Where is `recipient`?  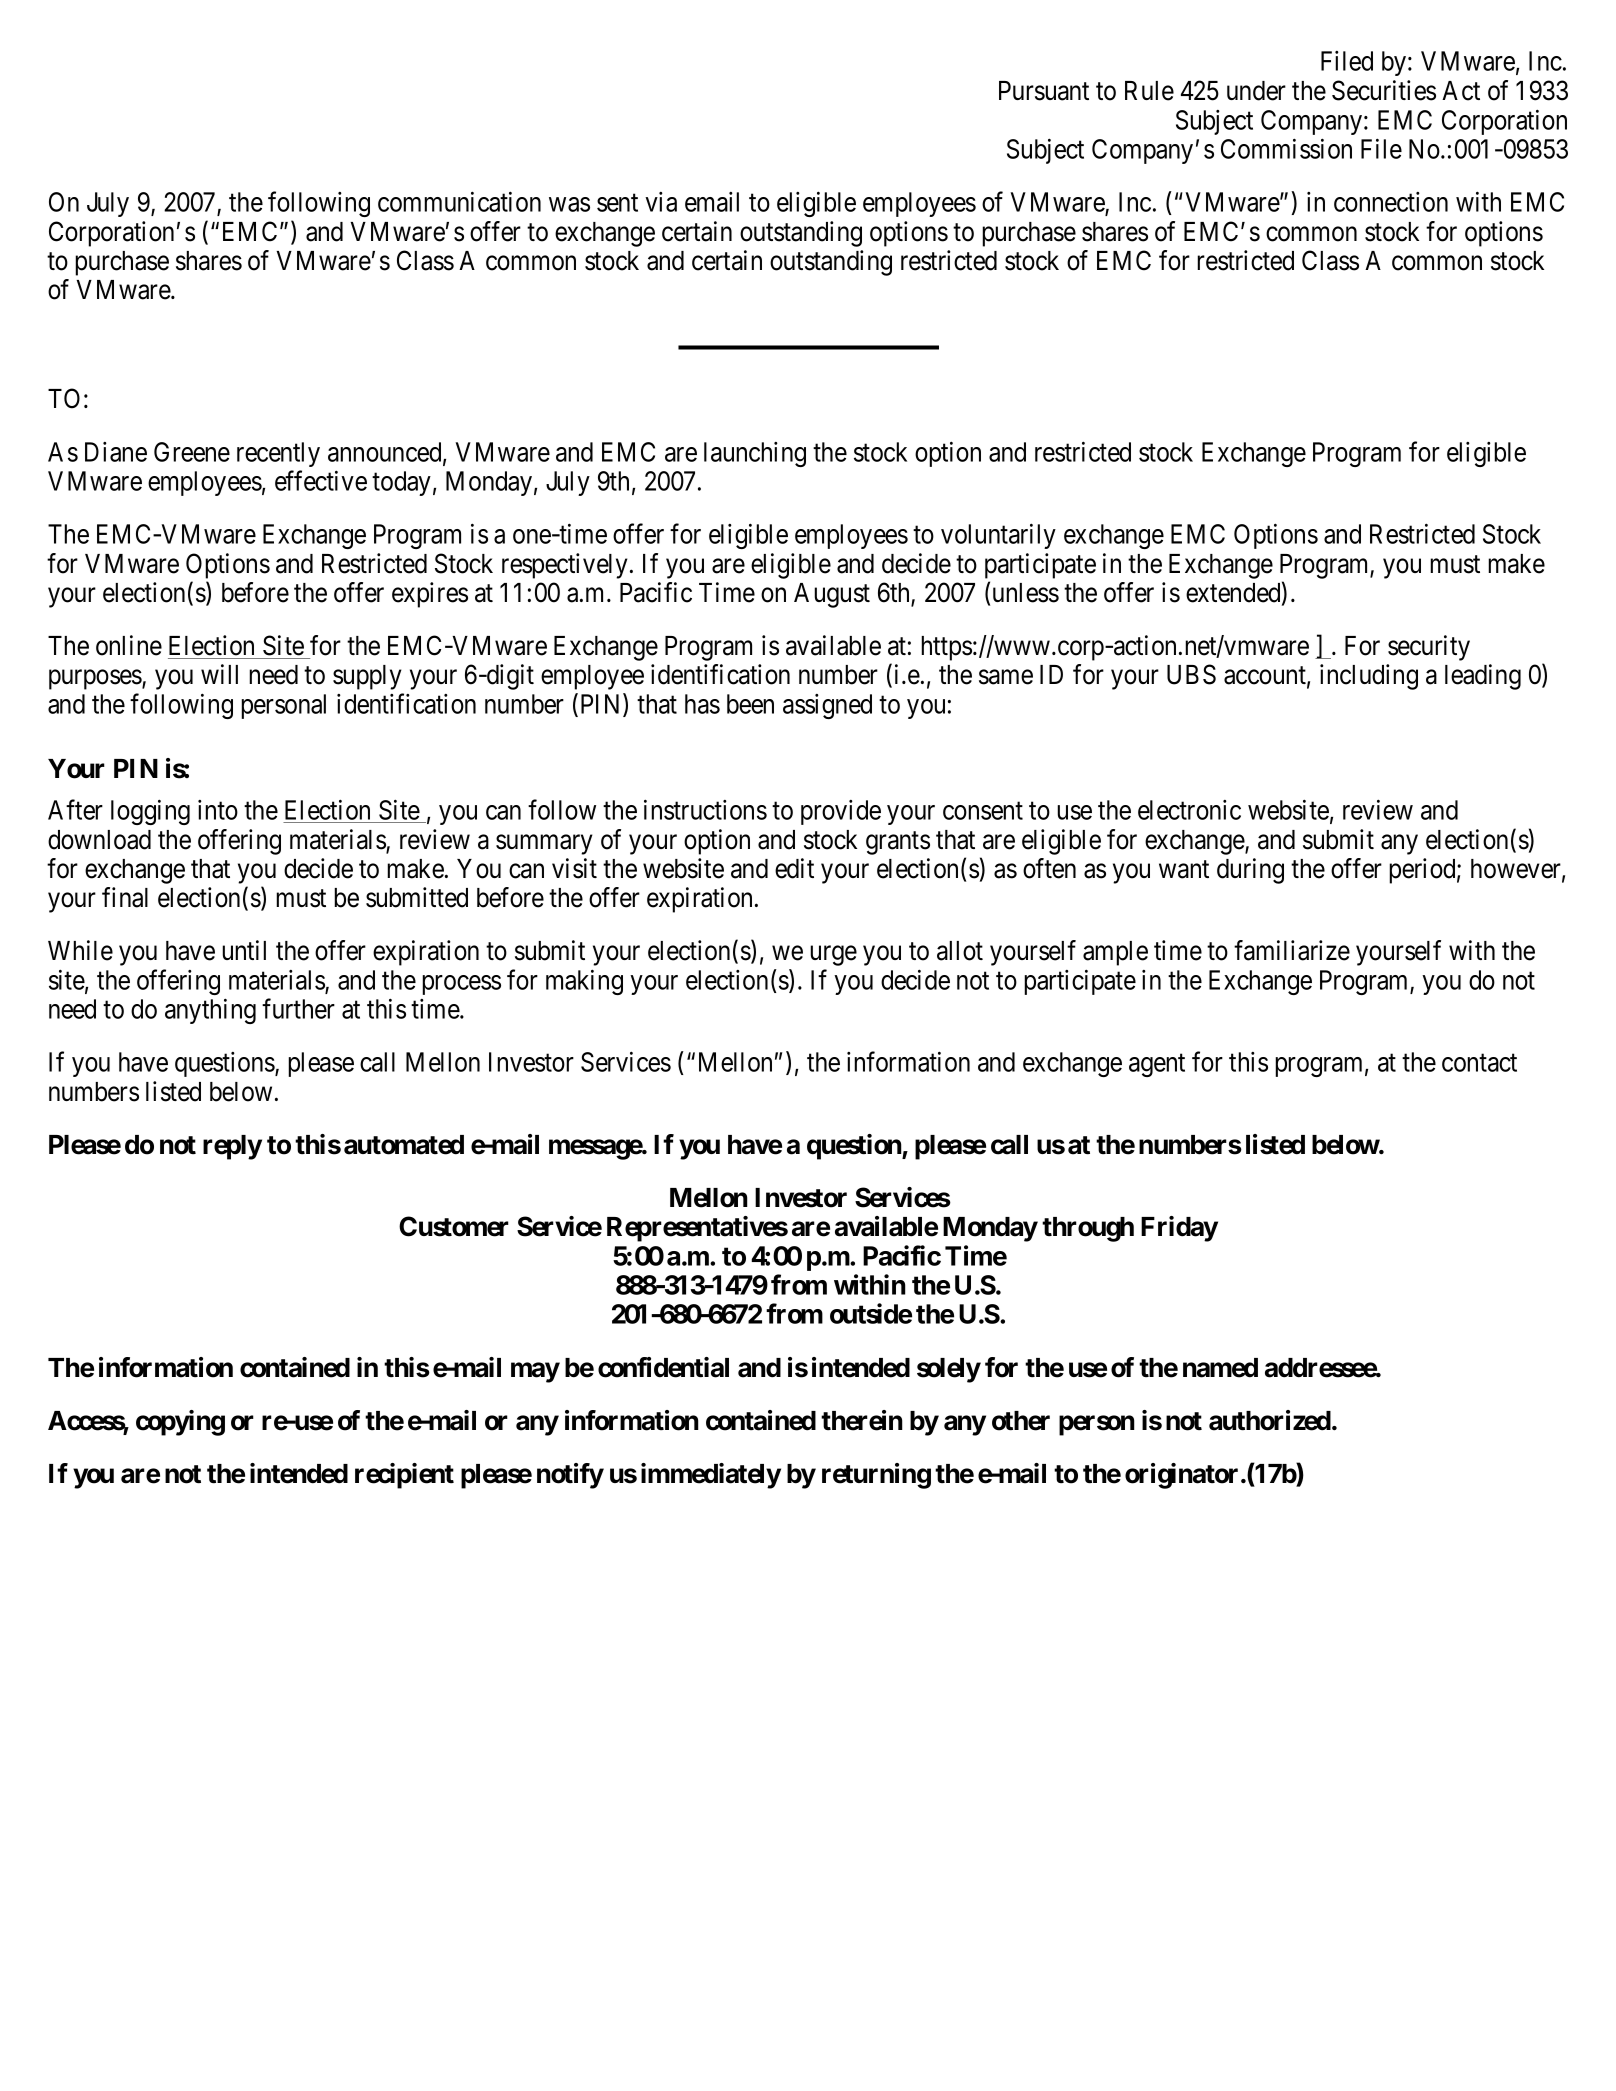 recipient is located at coordinates (404, 1476).
